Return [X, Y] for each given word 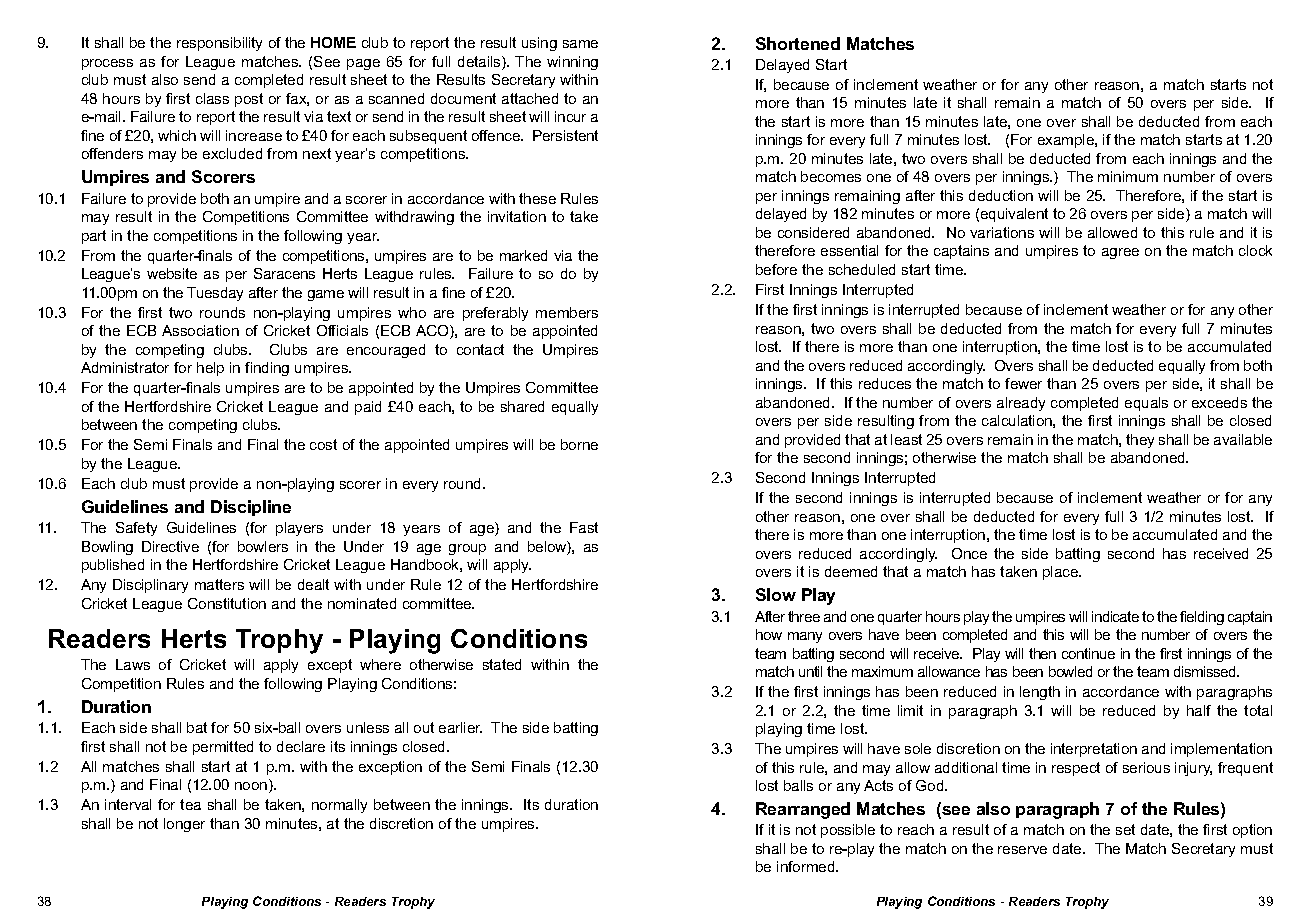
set [1125, 829]
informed [807, 866]
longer [184, 825]
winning [572, 63]
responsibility [219, 44]
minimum [1128, 176]
